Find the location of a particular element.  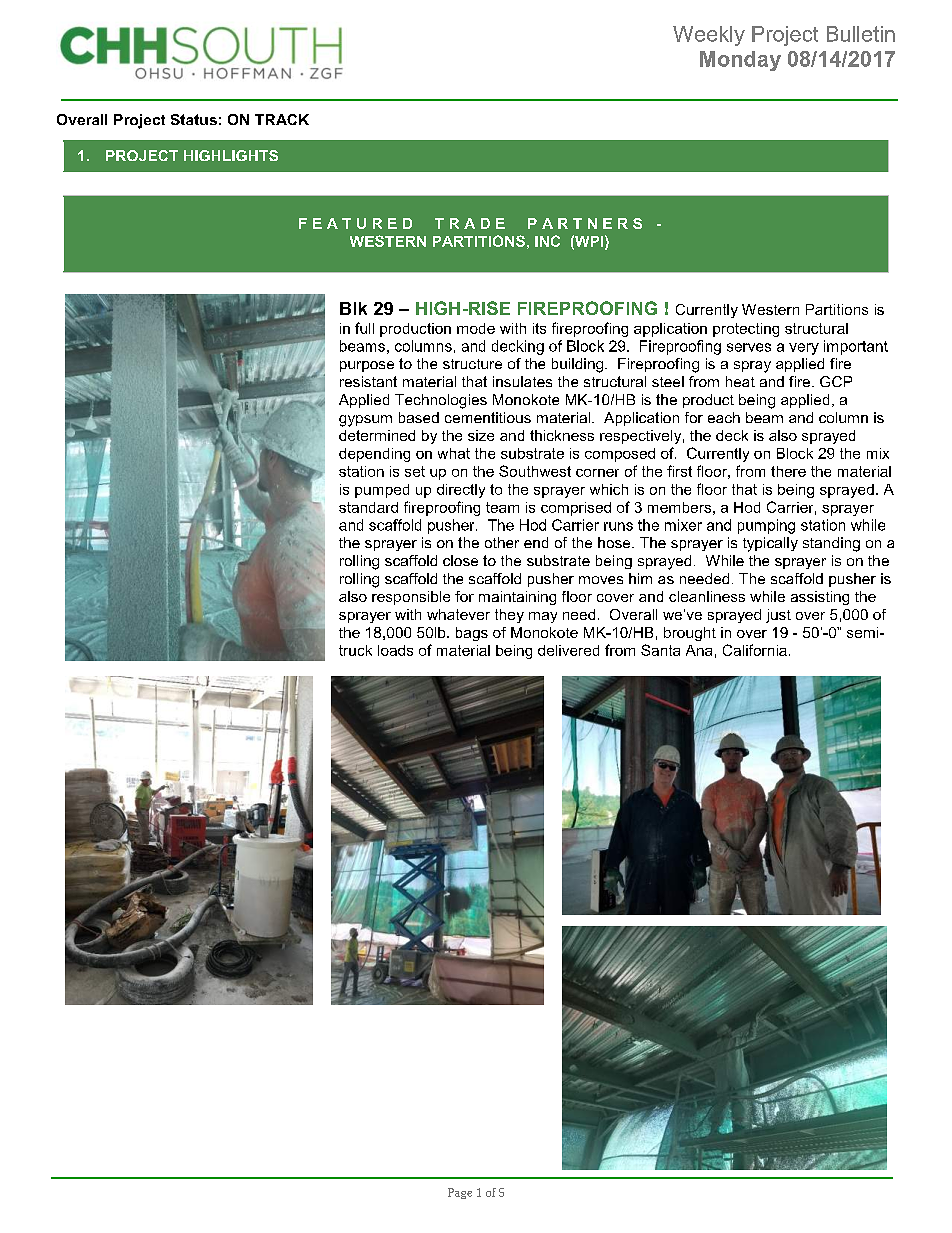

its is located at coordinates (539, 328).
